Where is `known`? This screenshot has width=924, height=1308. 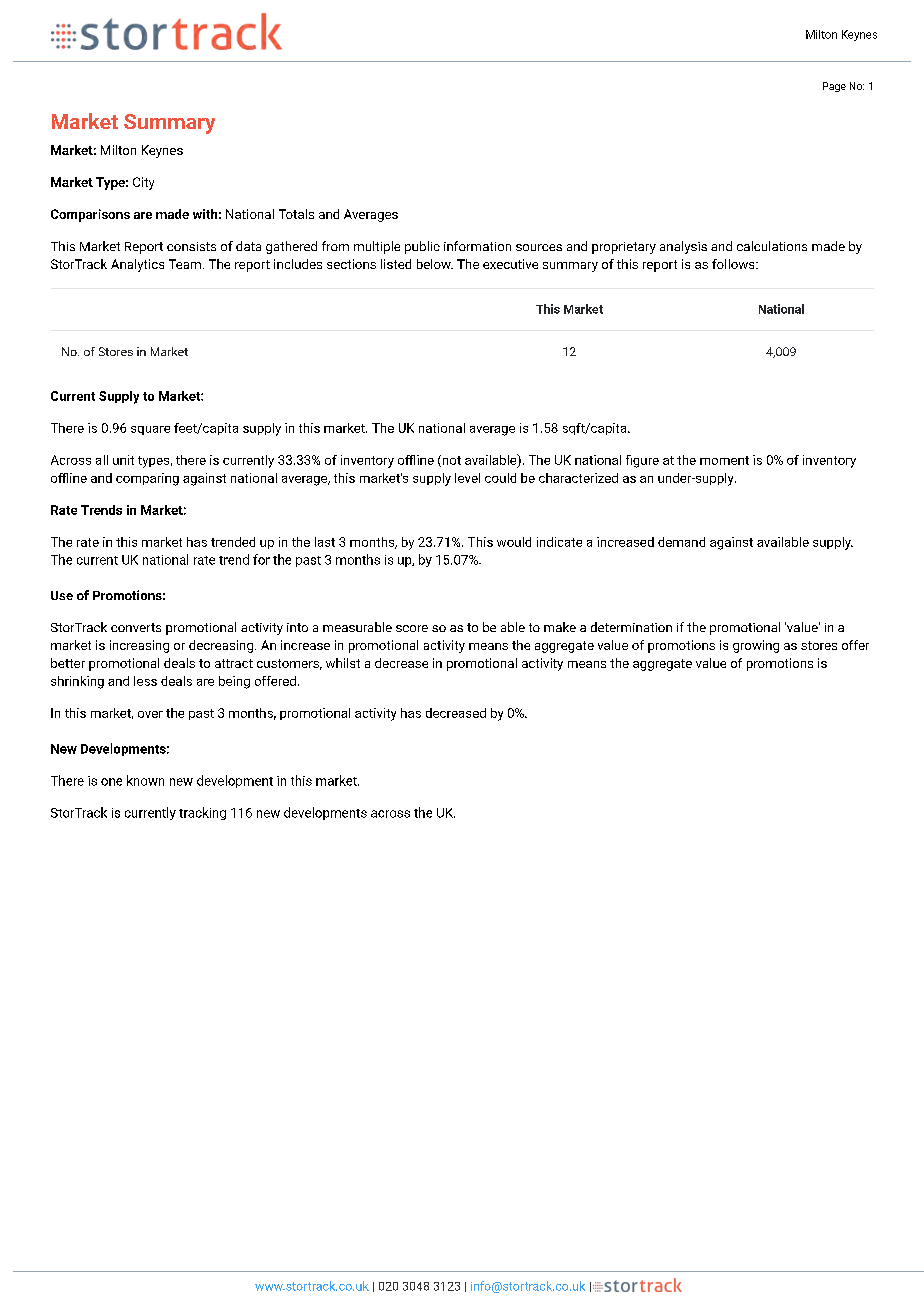
known is located at coordinates (145, 780).
